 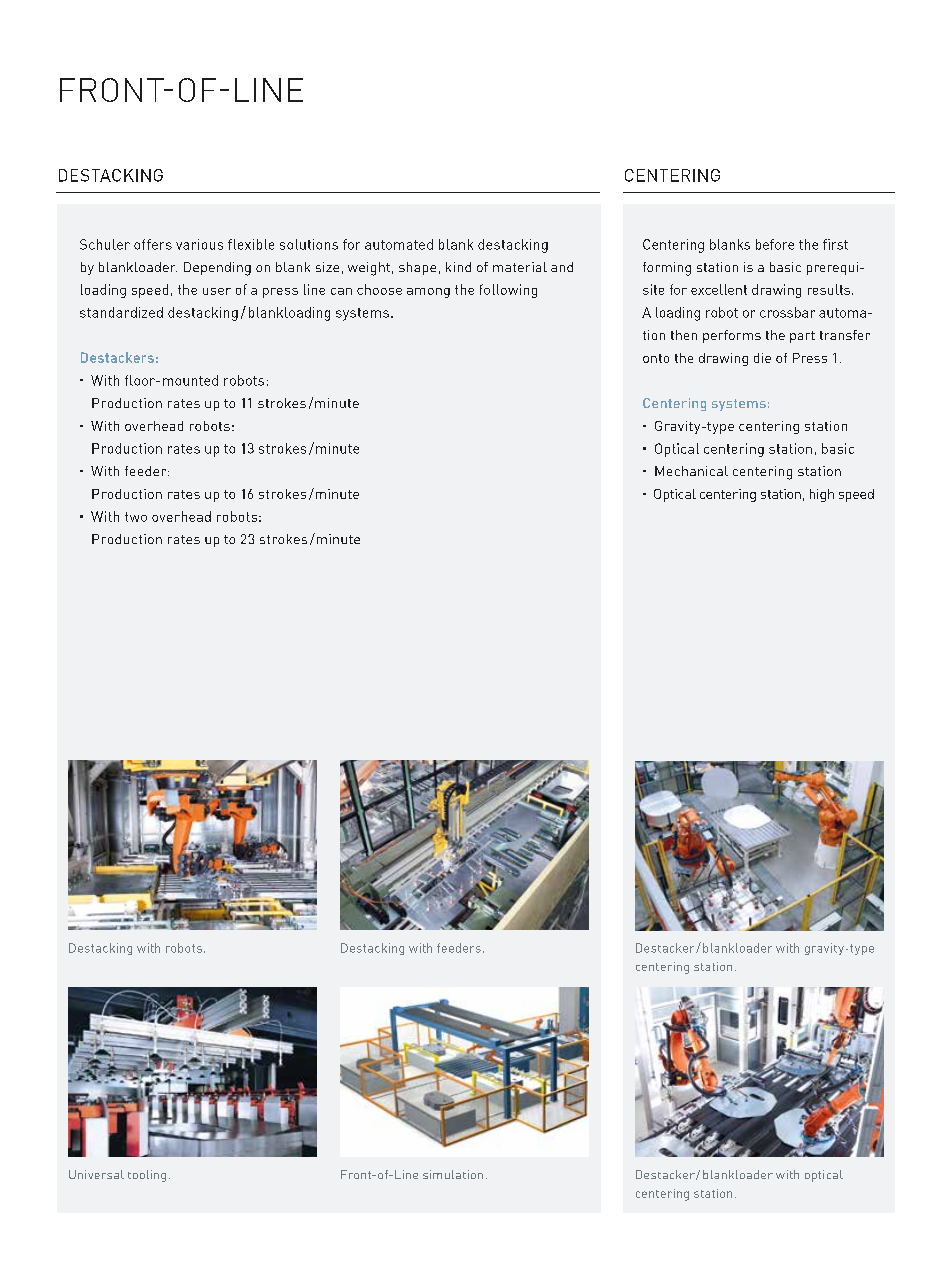 I want to click on kind, so click(x=458, y=267).
